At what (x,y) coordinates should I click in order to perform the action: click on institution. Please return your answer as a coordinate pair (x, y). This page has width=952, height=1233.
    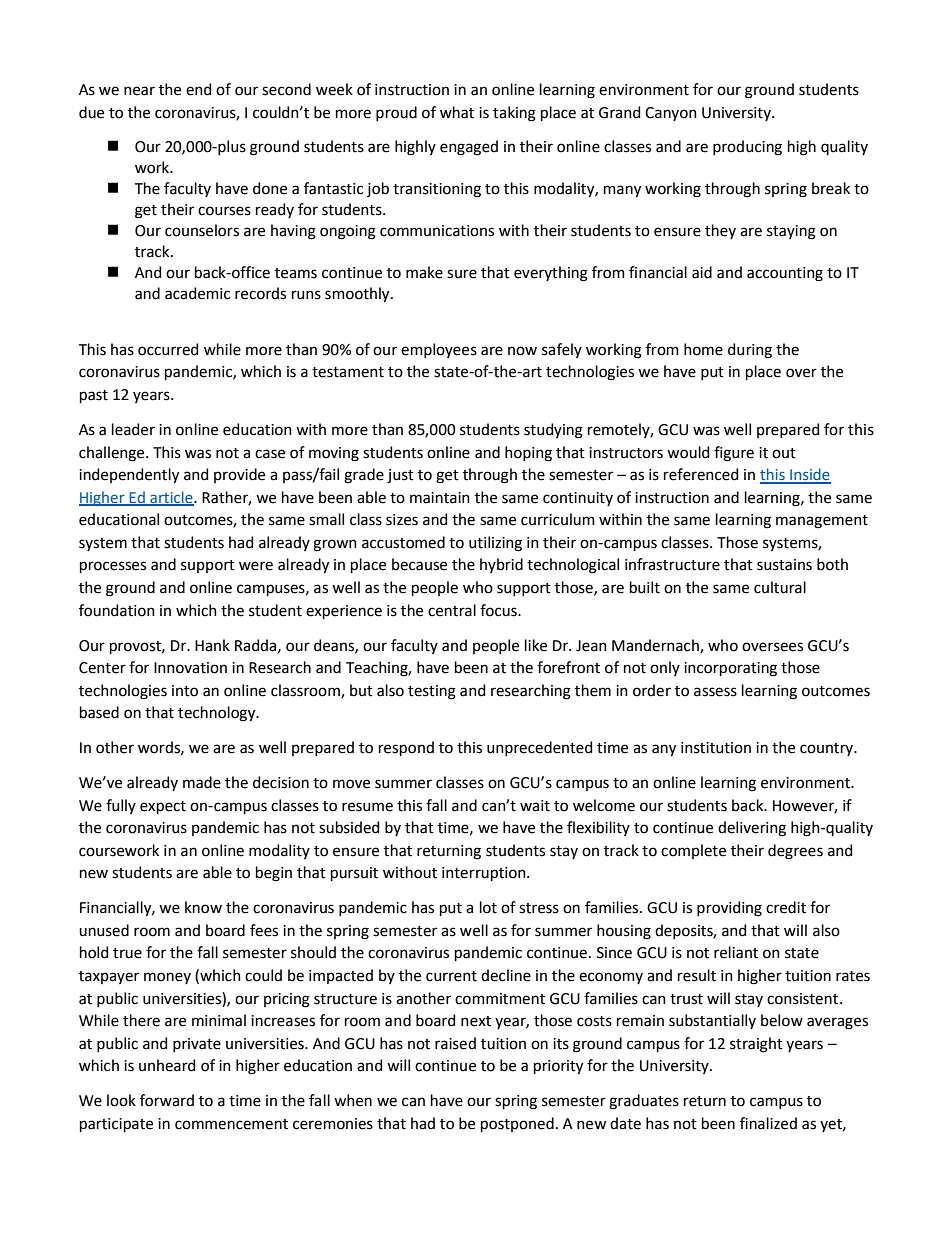
    Looking at the image, I should click on (716, 748).
